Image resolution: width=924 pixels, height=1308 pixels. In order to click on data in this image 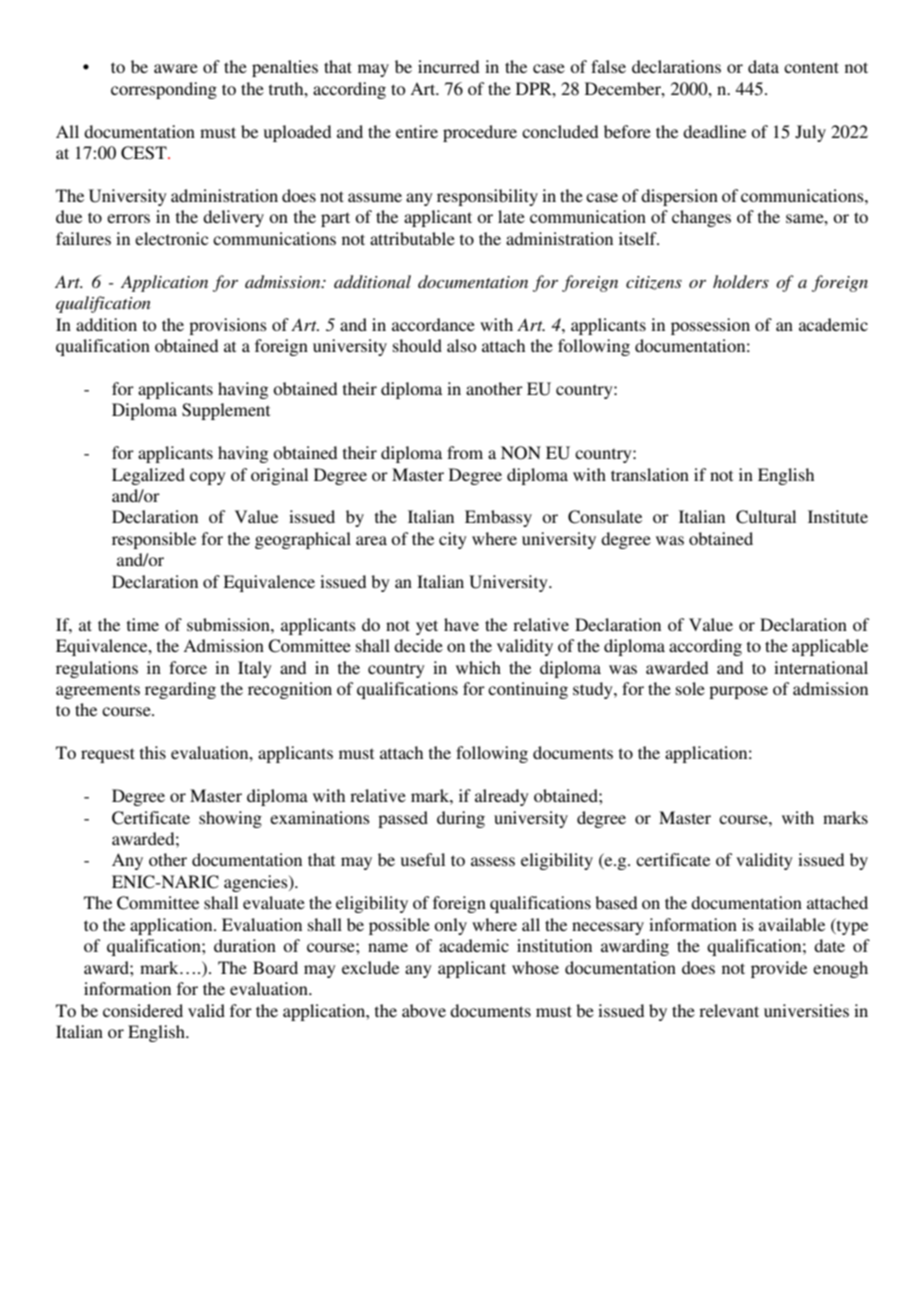, I will do `click(763, 66)`.
